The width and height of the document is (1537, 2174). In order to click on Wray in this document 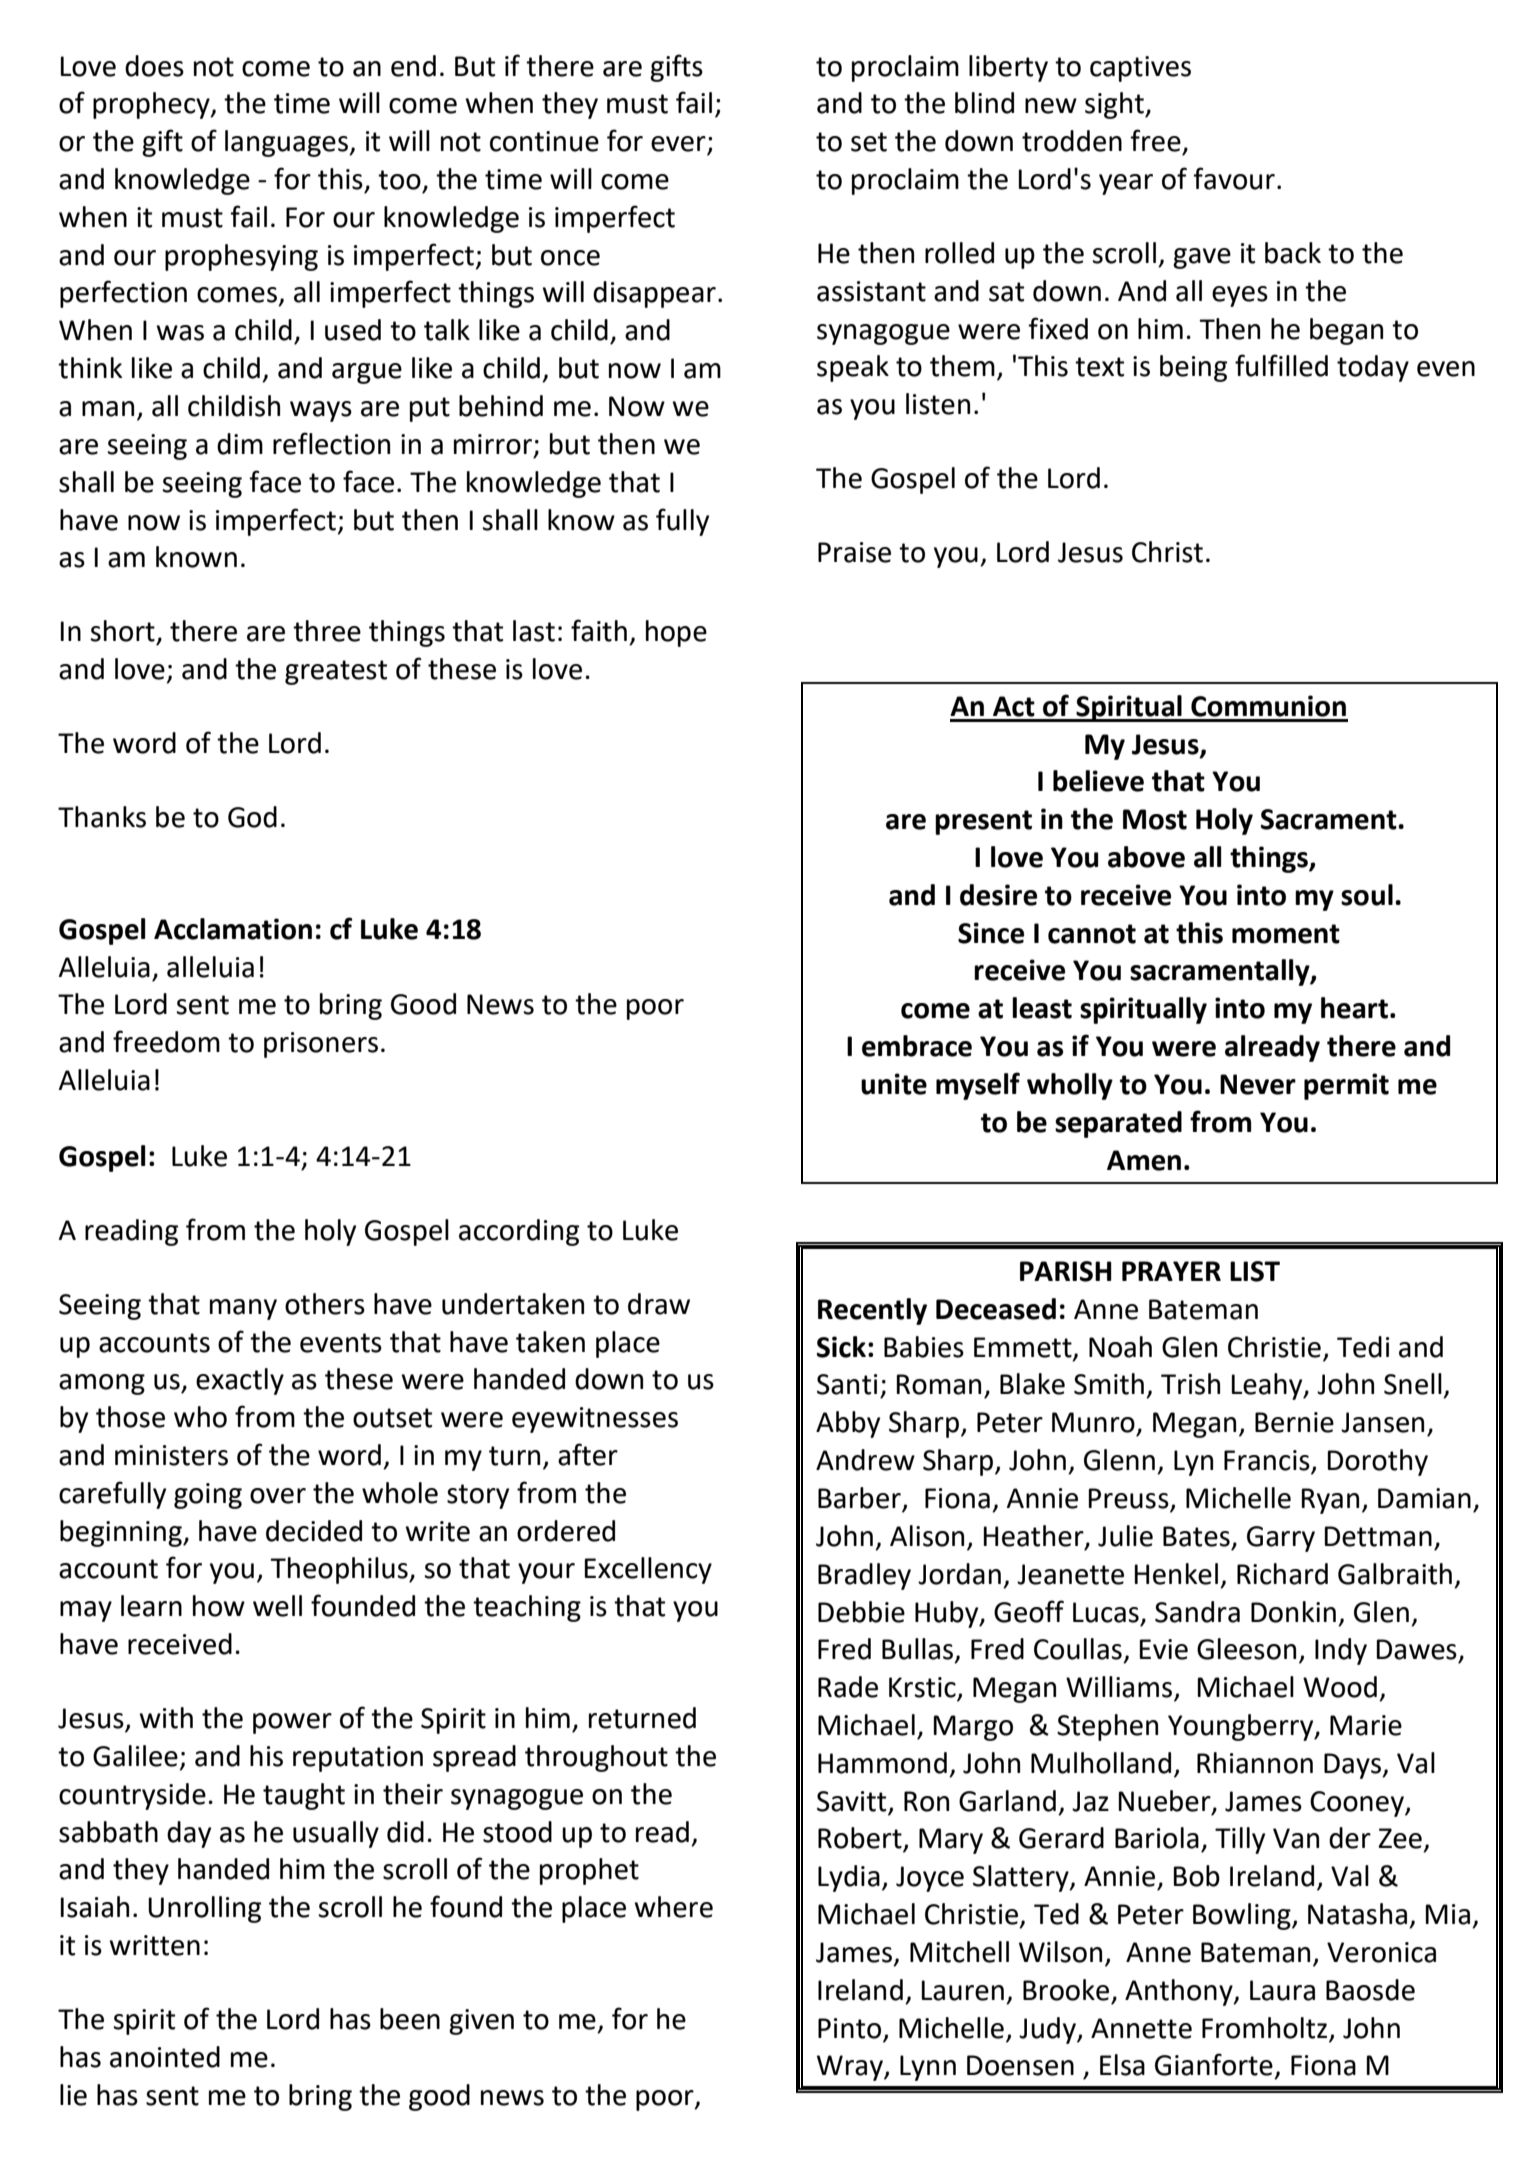, I will do `click(851, 2068)`.
